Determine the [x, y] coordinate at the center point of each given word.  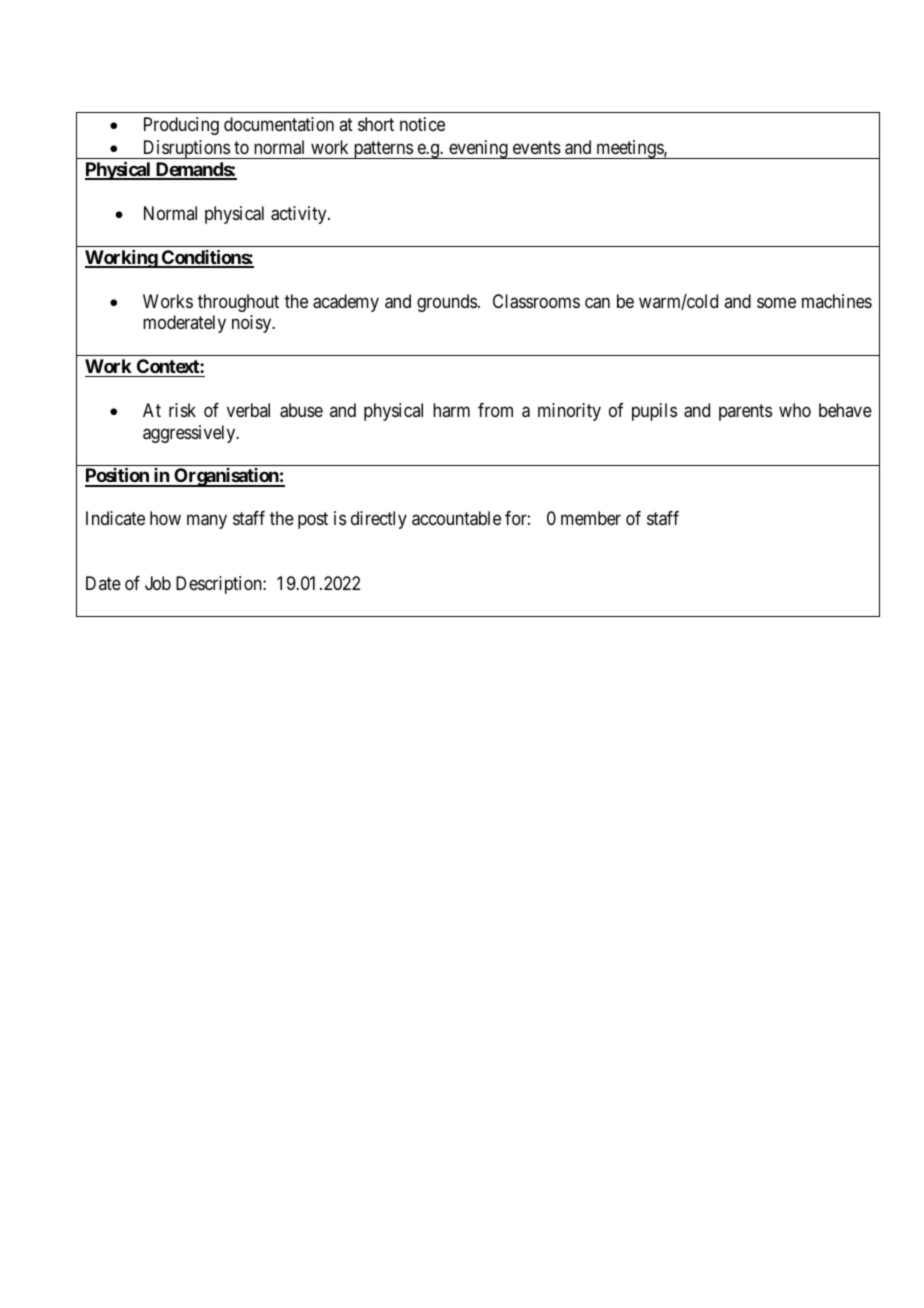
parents [745, 412]
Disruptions [186, 149]
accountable [456, 518]
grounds [447, 303]
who [795, 410]
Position [118, 477]
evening [478, 149]
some [776, 302]
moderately [184, 324]
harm [451, 410]
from [495, 410]
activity [300, 215]
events [537, 147]
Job [158, 583]
